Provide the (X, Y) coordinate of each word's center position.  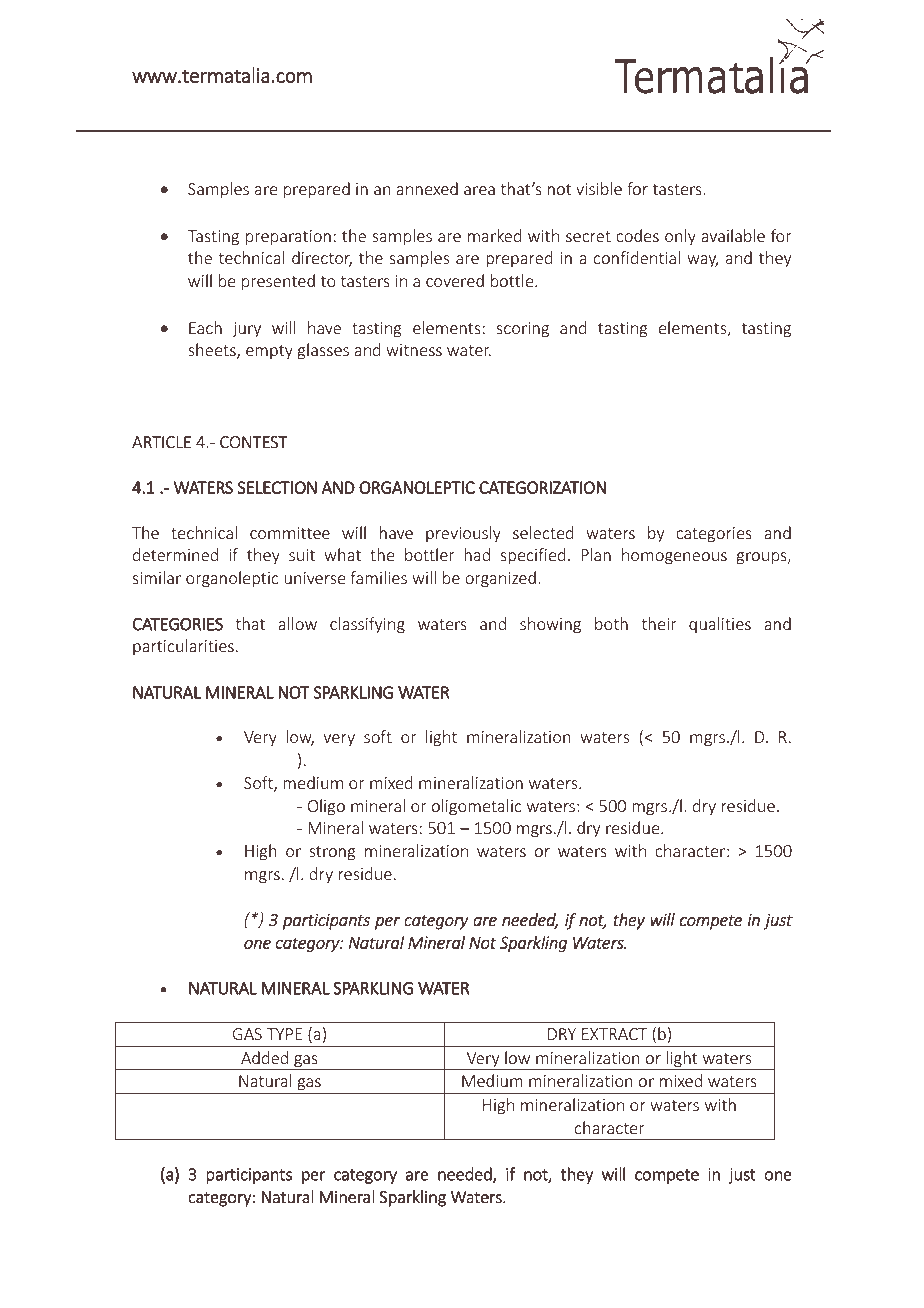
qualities (720, 625)
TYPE (284, 1034)
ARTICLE (161, 442)
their (658, 623)
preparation (288, 238)
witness (414, 350)
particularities (183, 647)
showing (550, 625)
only (680, 237)
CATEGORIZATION (542, 487)
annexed (427, 188)
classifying (367, 625)
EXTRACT (614, 1034)
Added (264, 1057)
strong (332, 853)
